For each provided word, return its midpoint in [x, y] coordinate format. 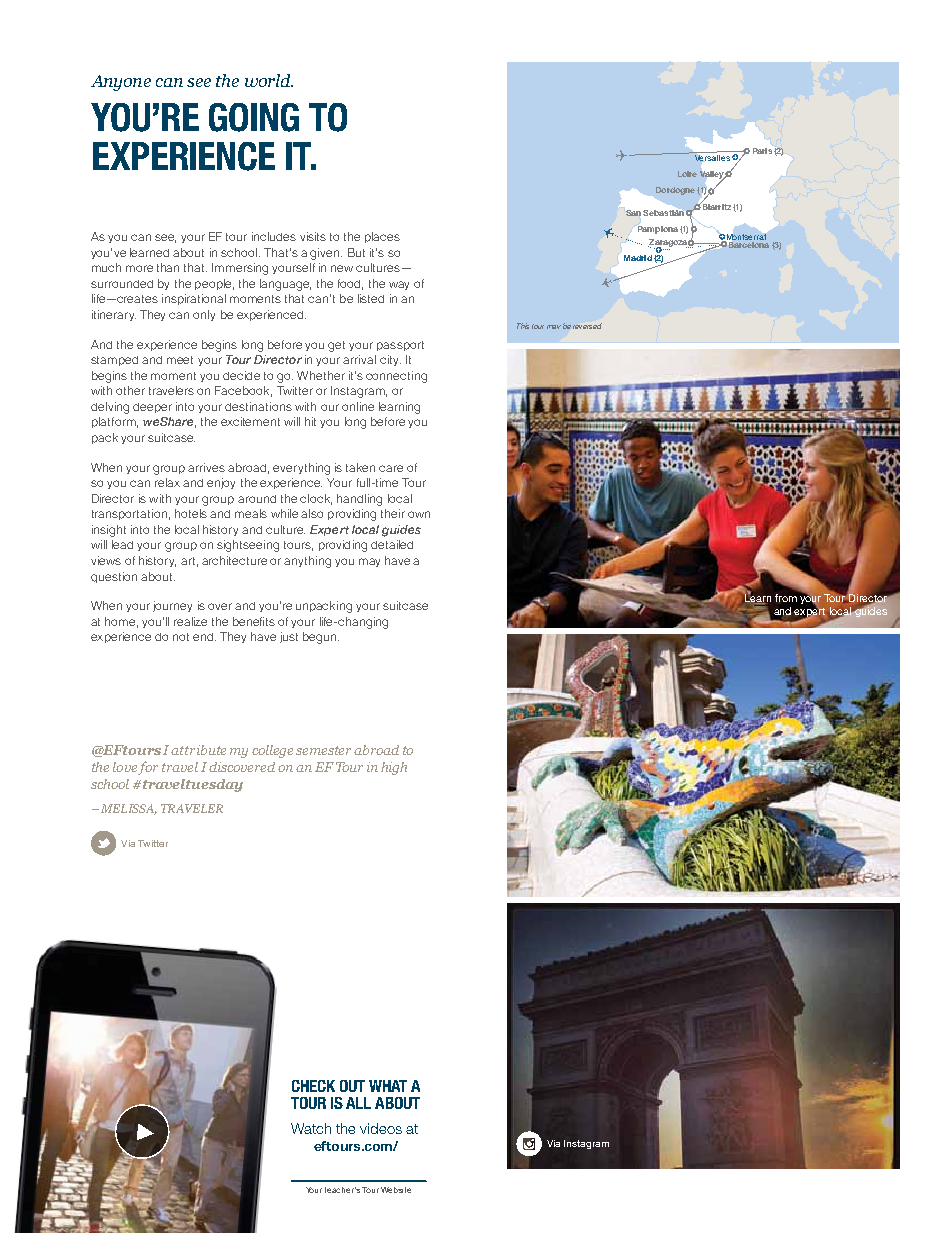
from [787, 596]
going [254, 117]
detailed [392, 544]
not [181, 637]
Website [396, 1190]
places [382, 237]
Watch [311, 1128]
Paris [762, 151]
